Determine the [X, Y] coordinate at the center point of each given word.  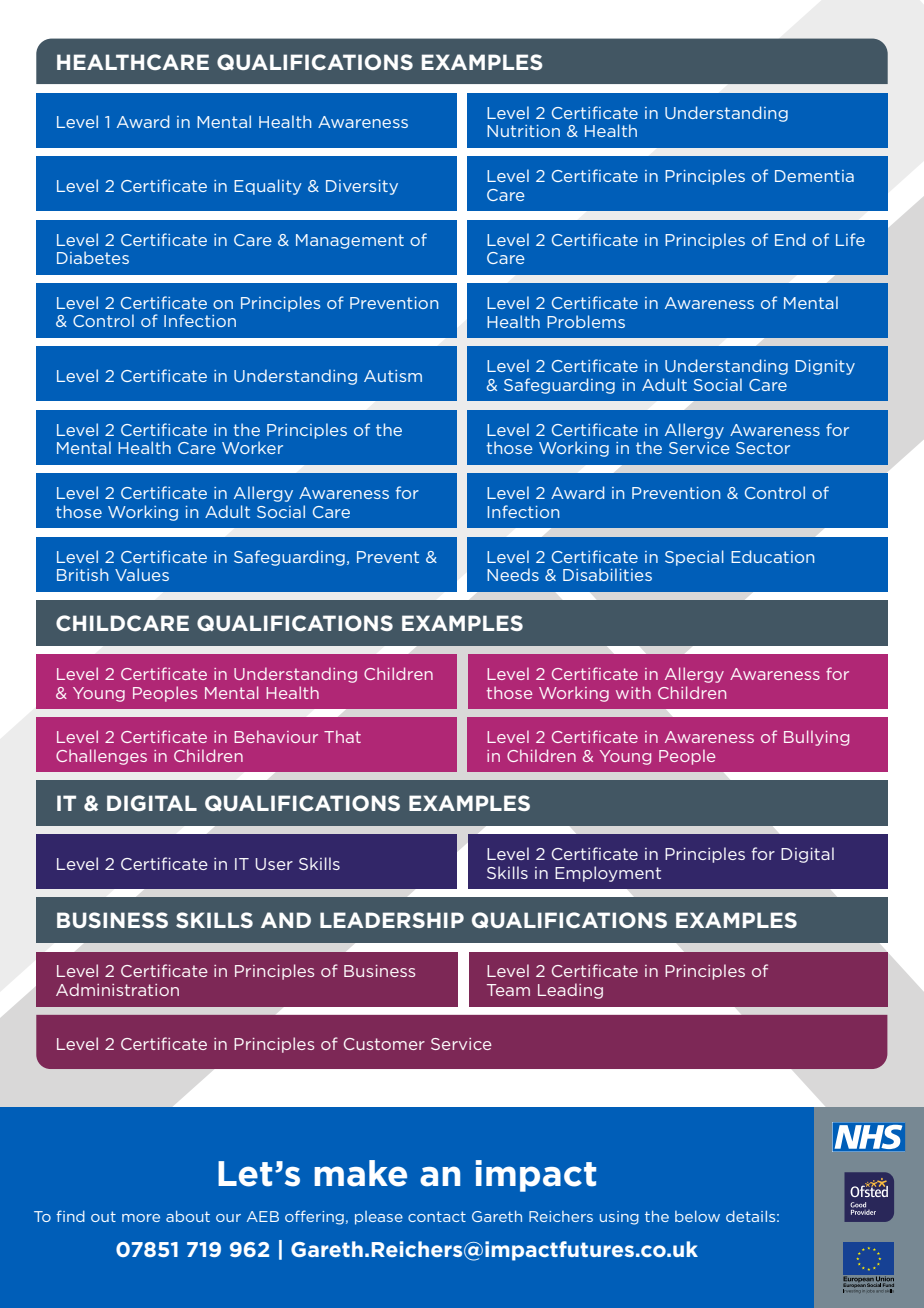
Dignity [825, 367]
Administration [117, 989]
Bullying [816, 738]
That [342, 736]
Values [142, 574]
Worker [252, 447]
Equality [268, 187]
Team [508, 990]
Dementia [814, 176]
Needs [513, 574]
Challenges [101, 757]
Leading [570, 991]
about [188, 1216]
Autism [393, 376]
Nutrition [523, 131]
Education [772, 556]
